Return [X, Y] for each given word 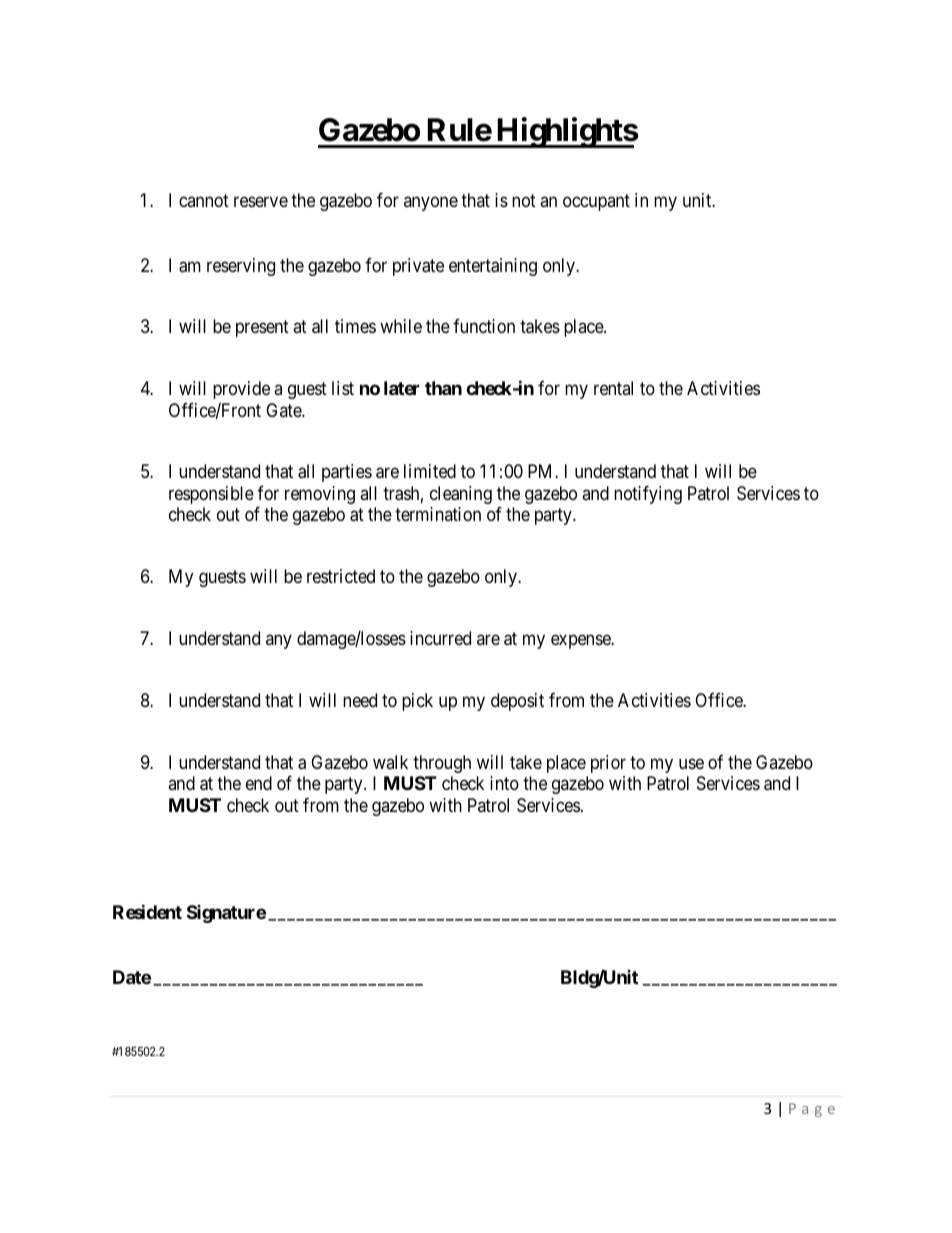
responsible [211, 495]
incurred [440, 638]
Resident [147, 911]
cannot [204, 200]
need [360, 700]
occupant [596, 202]
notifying [648, 495]
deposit [517, 702]
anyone [431, 204]
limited [430, 471]
